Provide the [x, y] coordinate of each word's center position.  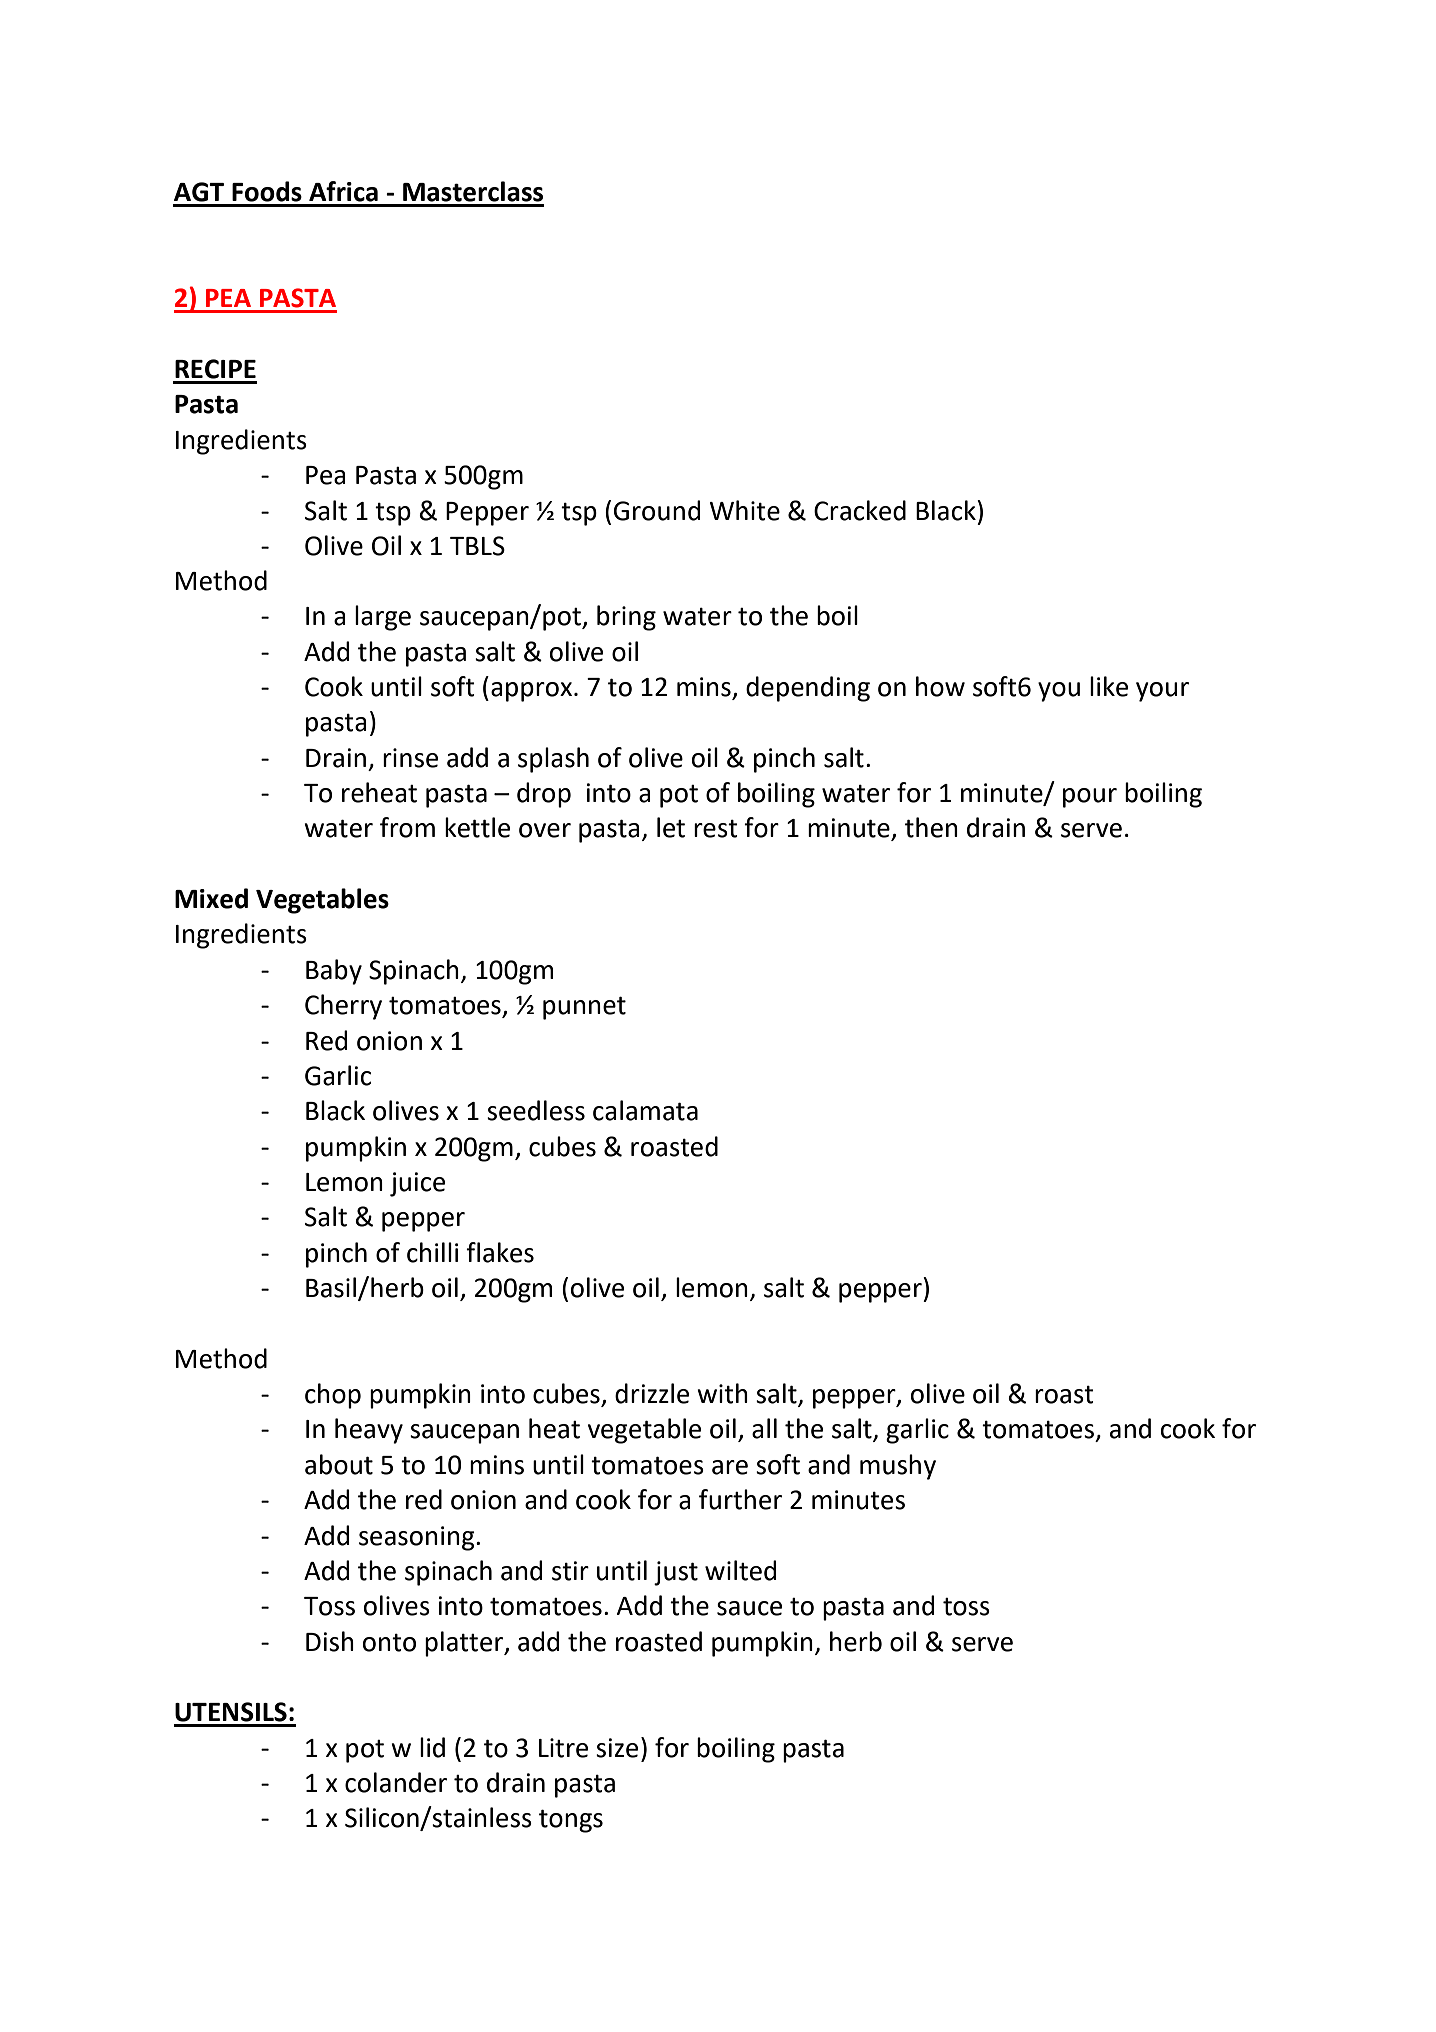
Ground [657, 510]
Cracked [860, 510]
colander [396, 1782]
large [383, 618]
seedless [536, 1110]
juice [417, 1184]
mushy [898, 1467]
